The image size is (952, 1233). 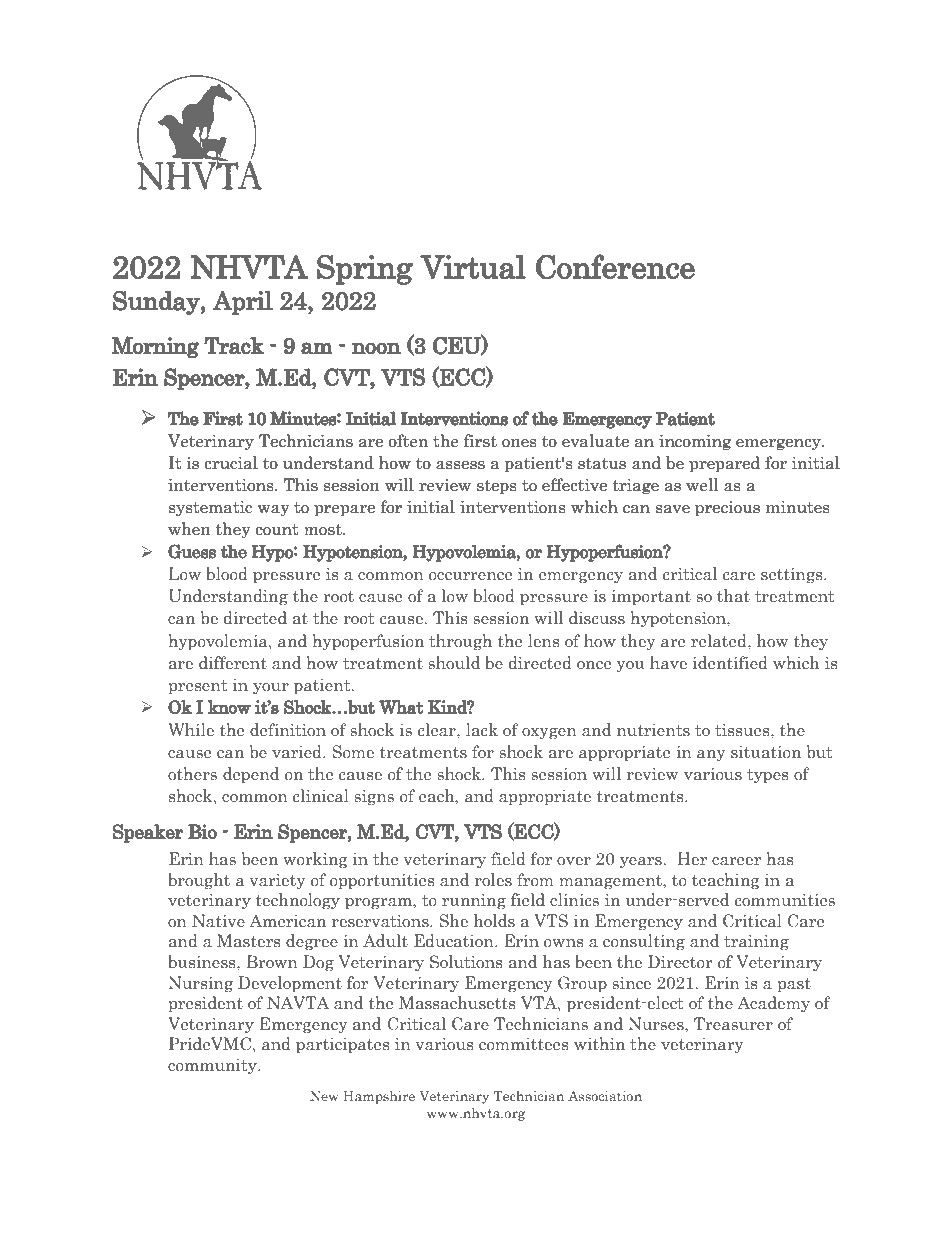 What do you see at coordinates (218, 920) in the screenshot?
I see `Native` at bounding box center [218, 920].
